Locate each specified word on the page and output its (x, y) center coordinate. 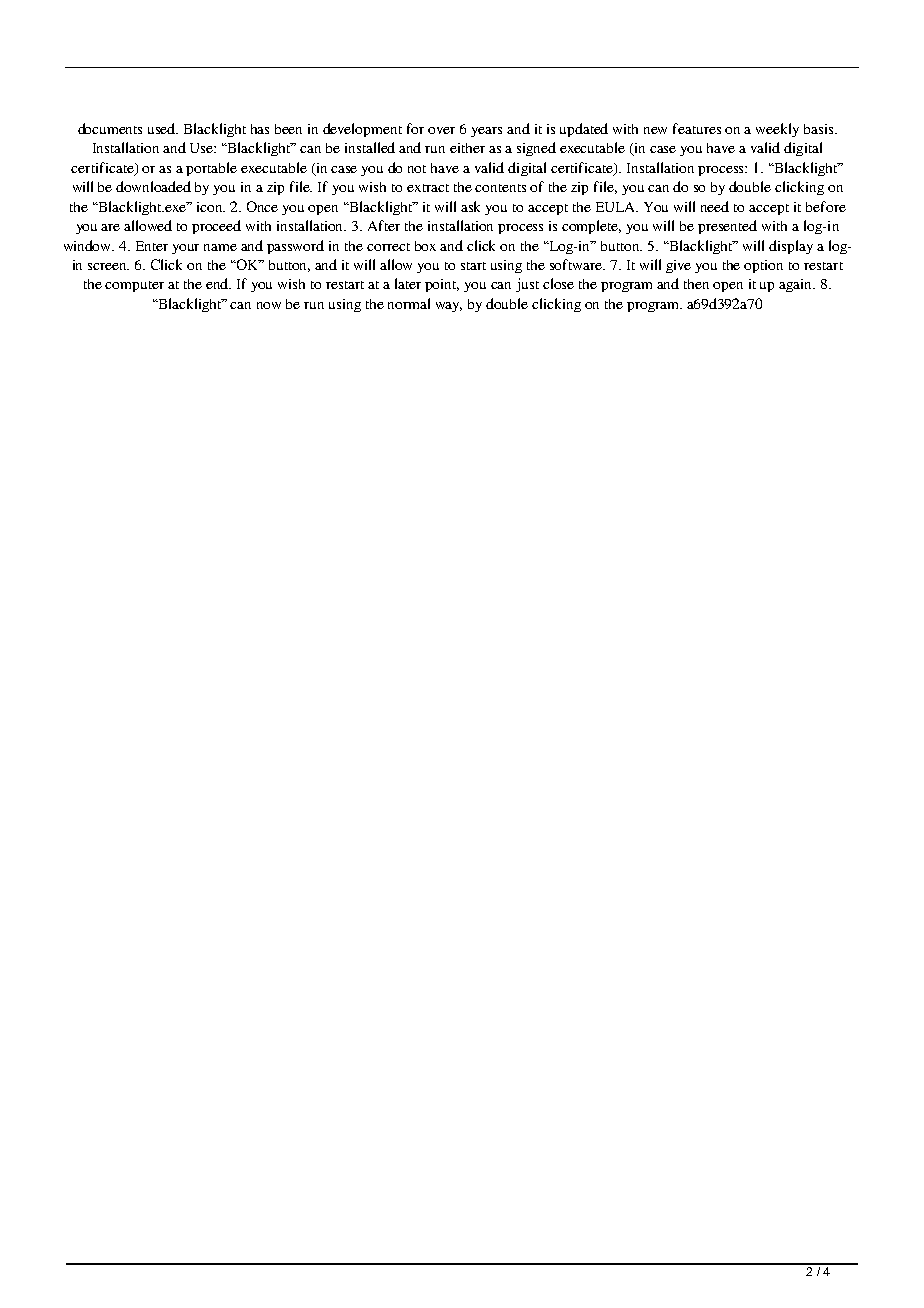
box (425, 246)
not (417, 169)
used (163, 128)
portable (211, 169)
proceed (216, 227)
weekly (777, 130)
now (269, 305)
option (763, 266)
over (441, 130)
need (715, 206)
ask (470, 206)
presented (727, 227)
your (185, 249)
